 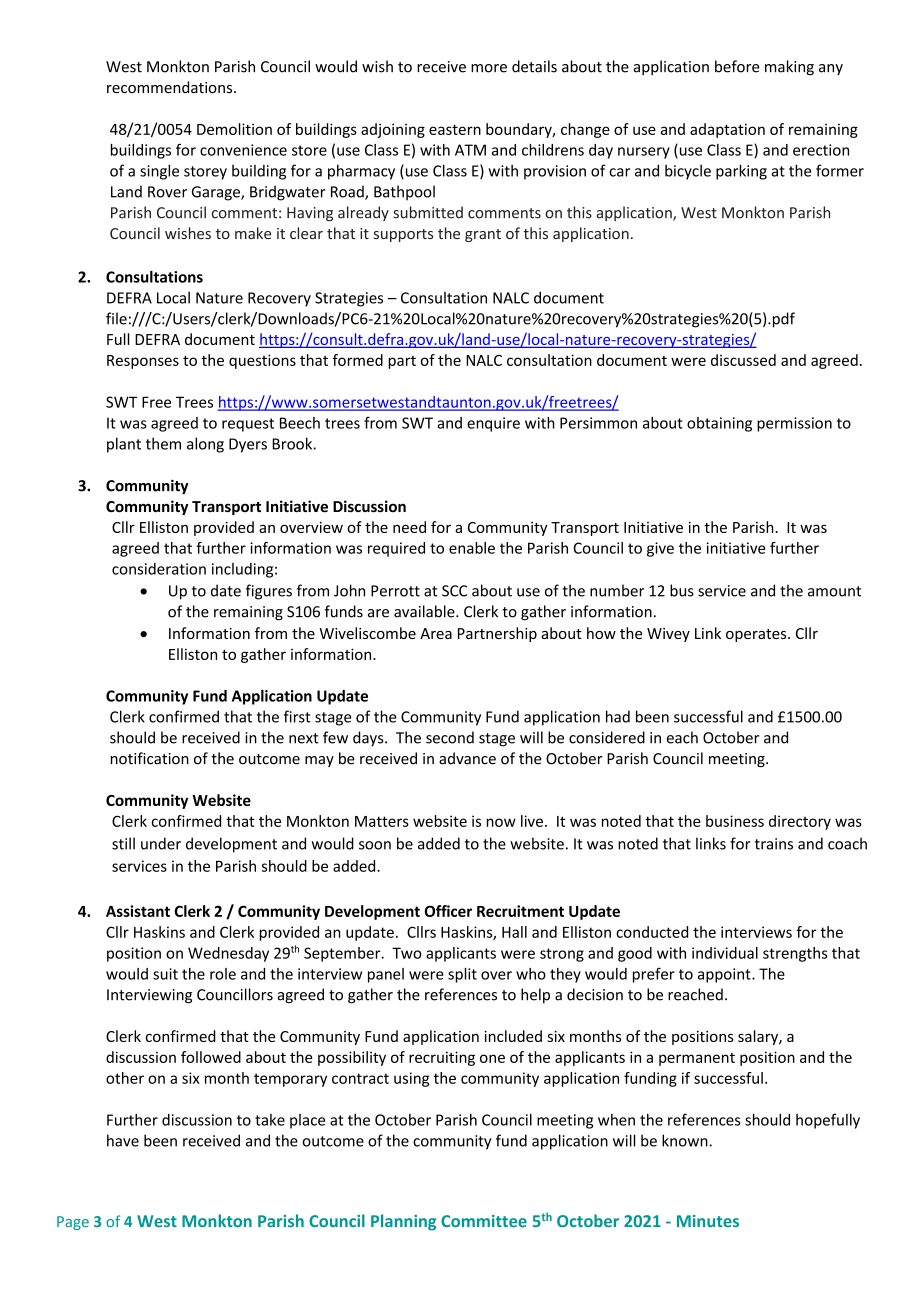 What do you see at coordinates (727, 130) in the image?
I see `adaptation` at bounding box center [727, 130].
